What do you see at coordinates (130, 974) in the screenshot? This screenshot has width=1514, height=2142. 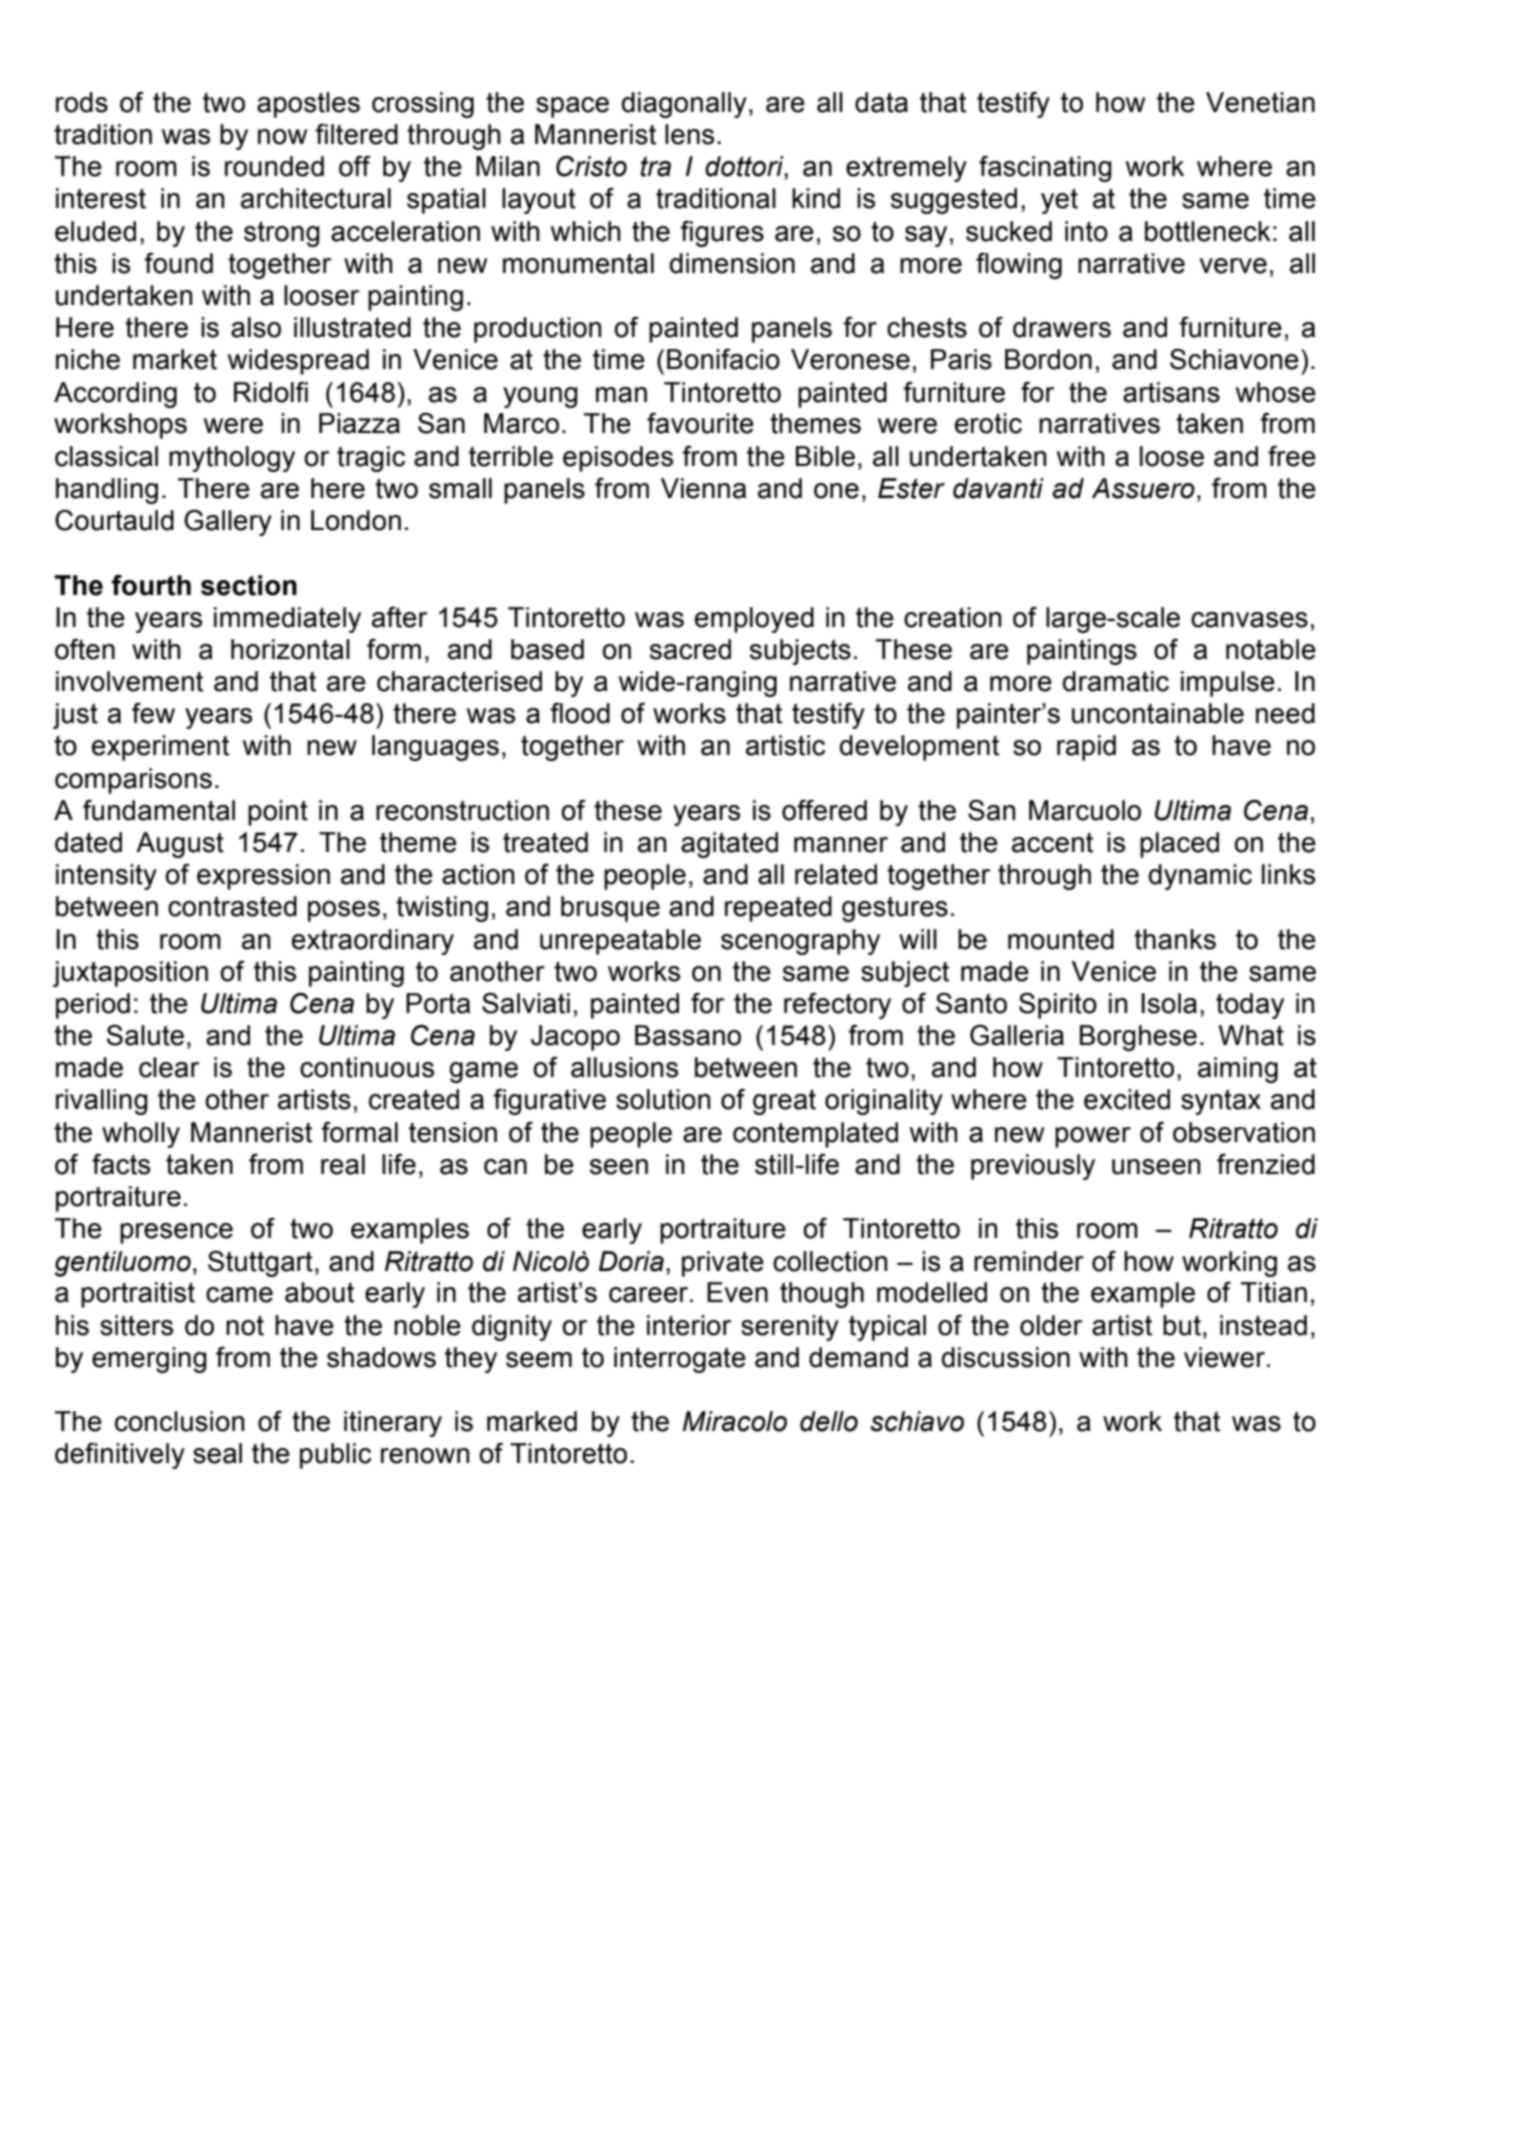 I see `juxtaposition` at bounding box center [130, 974].
